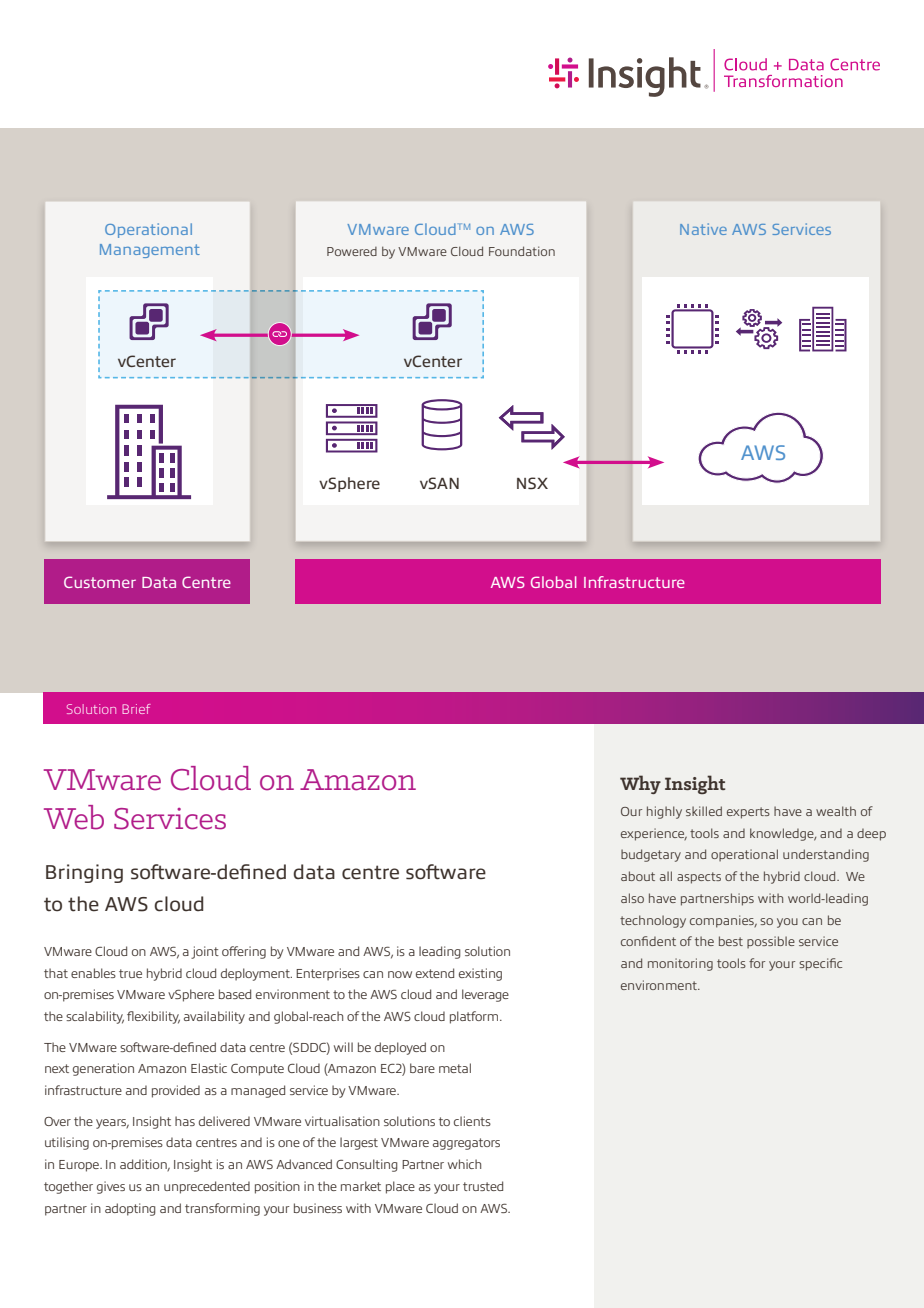  I want to click on Management, so click(150, 251).
